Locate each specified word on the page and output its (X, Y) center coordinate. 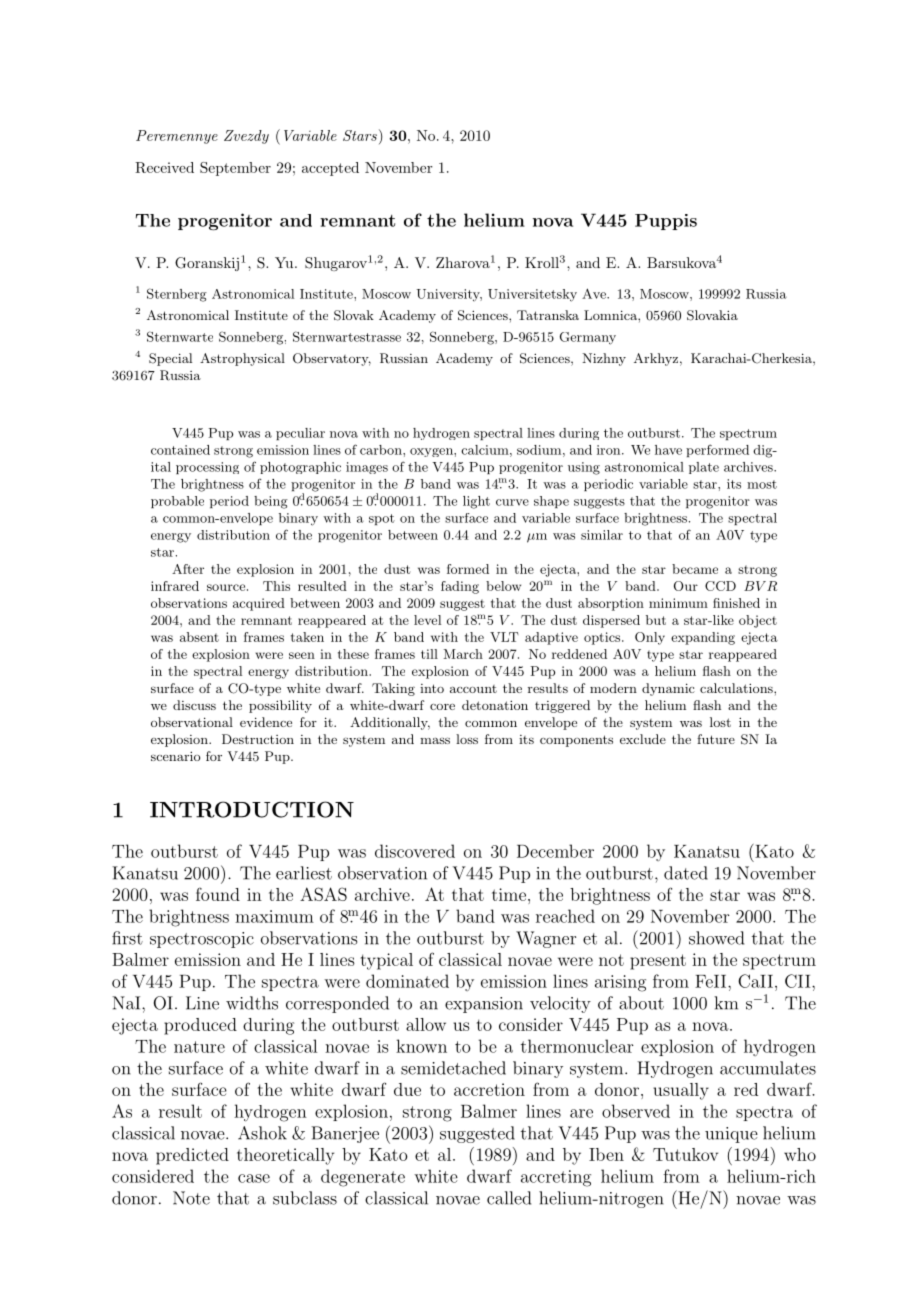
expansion (484, 1005)
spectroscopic (202, 940)
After (188, 569)
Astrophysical (242, 359)
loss (467, 739)
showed (716, 938)
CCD (720, 586)
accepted (330, 169)
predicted (192, 1156)
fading (460, 587)
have (668, 450)
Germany (588, 338)
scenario (175, 756)
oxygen (432, 452)
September (235, 169)
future (716, 739)
